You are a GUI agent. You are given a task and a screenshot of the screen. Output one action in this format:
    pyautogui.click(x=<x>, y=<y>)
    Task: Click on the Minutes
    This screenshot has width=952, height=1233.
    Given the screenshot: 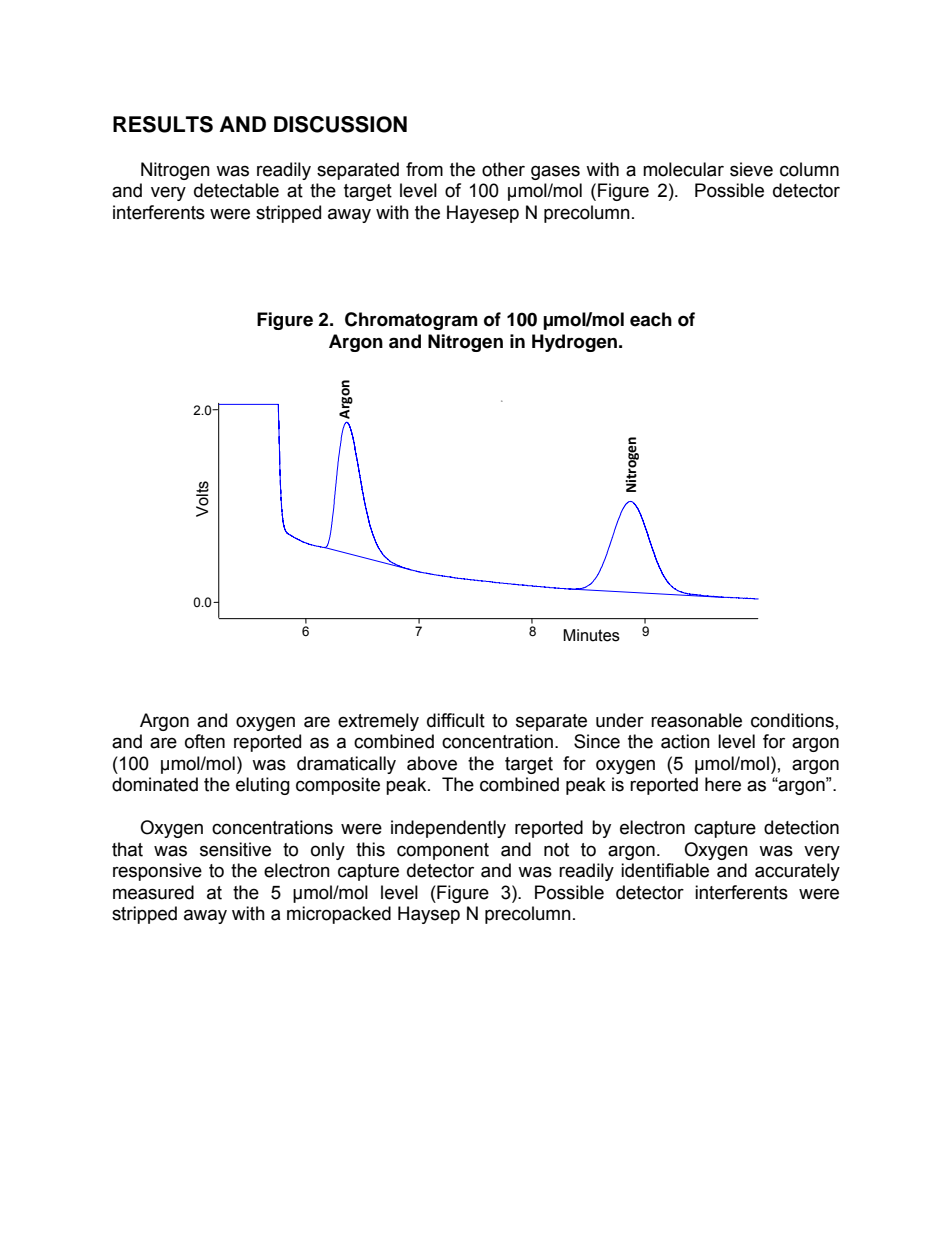 What is the action you would take?
    pyautogui.click(x=591, y=635)
